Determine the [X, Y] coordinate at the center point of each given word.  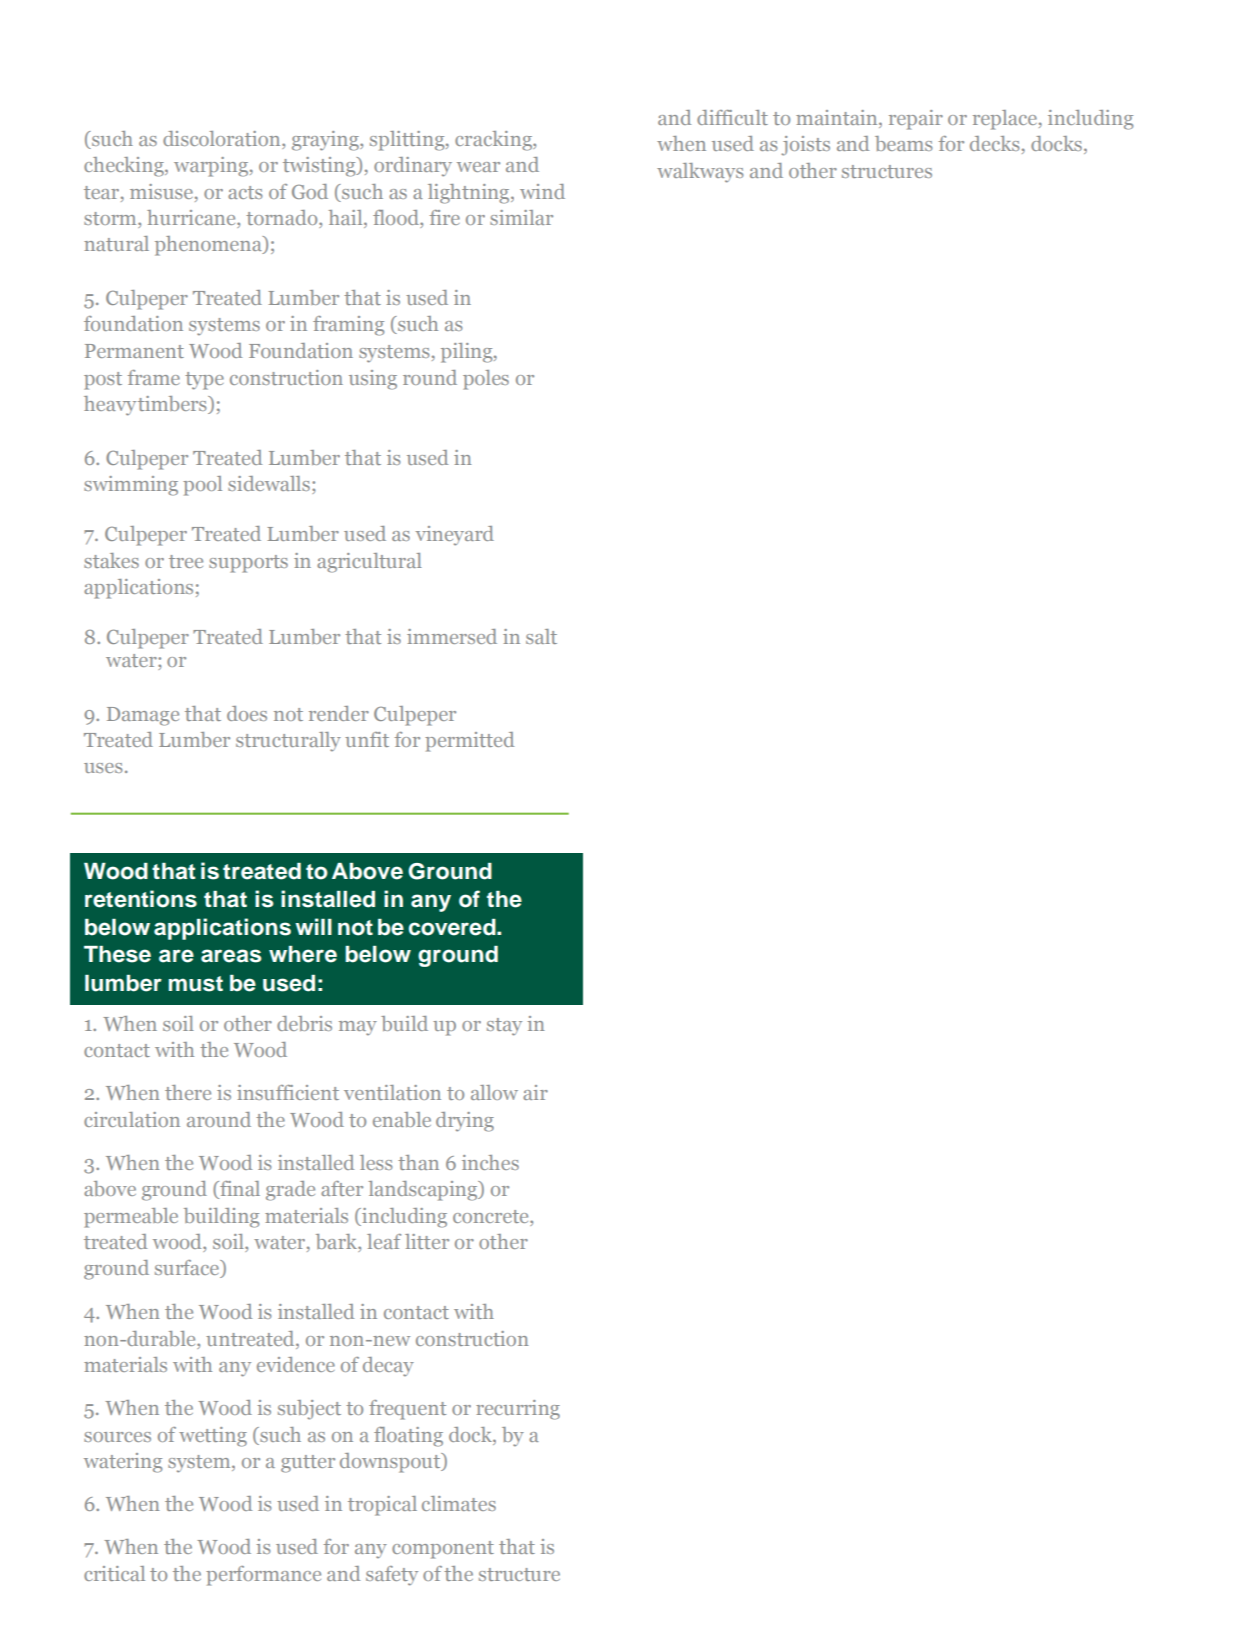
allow [494, 1092]
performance [263, 1576]
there [188, 1092]
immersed [452, 636]
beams [903, 143]
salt [541, 636]
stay [504, 1027]
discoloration [223, 138]
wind [542, 191]
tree [186, 561]
